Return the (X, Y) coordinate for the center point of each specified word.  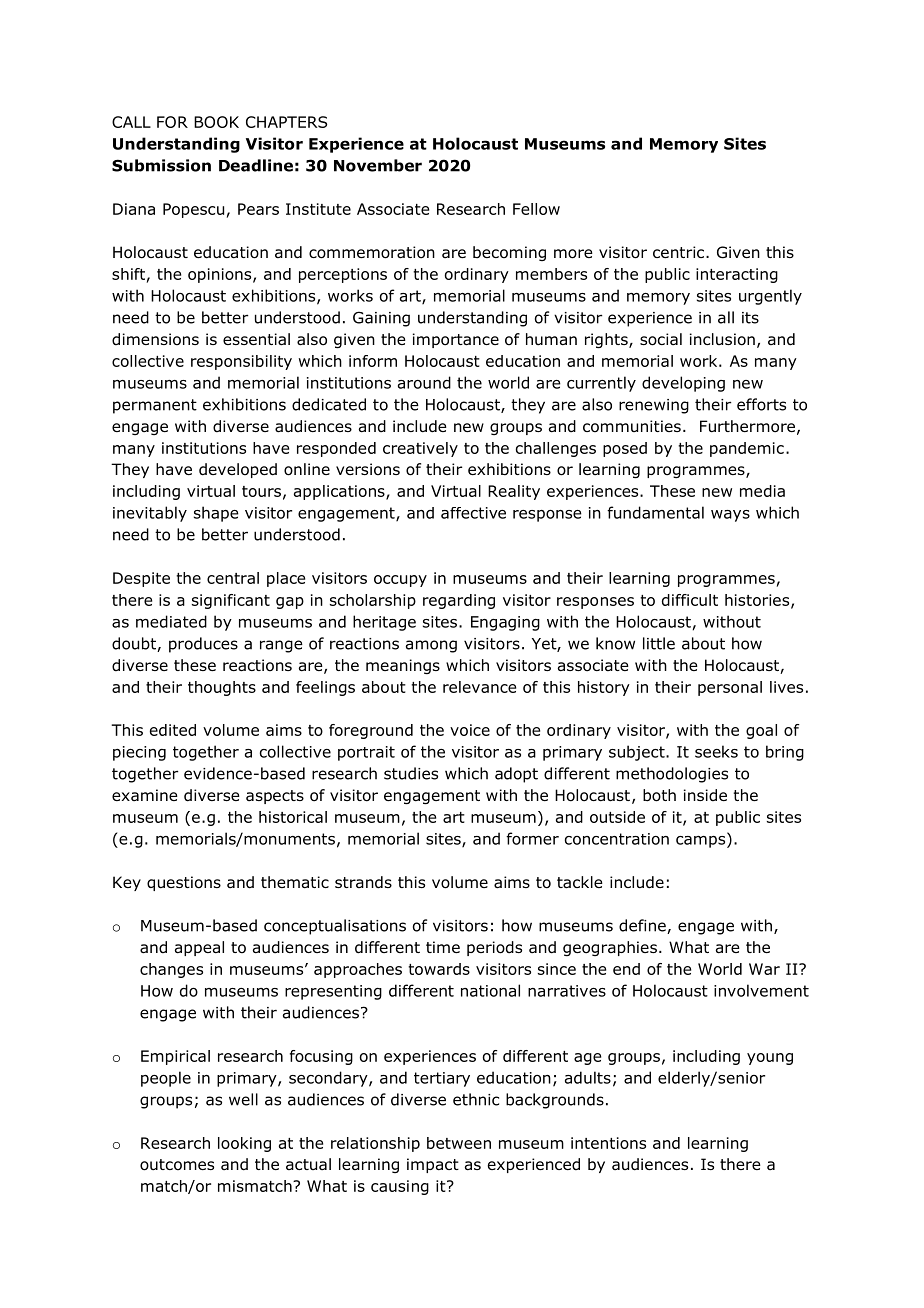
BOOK (216, 122)
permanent (155, 406)
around (424, 382)
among (431, 646)
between (459, 1143)
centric (680, 252)
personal (730, 688)
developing (683, 384)
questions (184, 883)
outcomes (177, 1165)
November (378, 165)
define (643, 926)
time (443, 947)
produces (203, 645)
